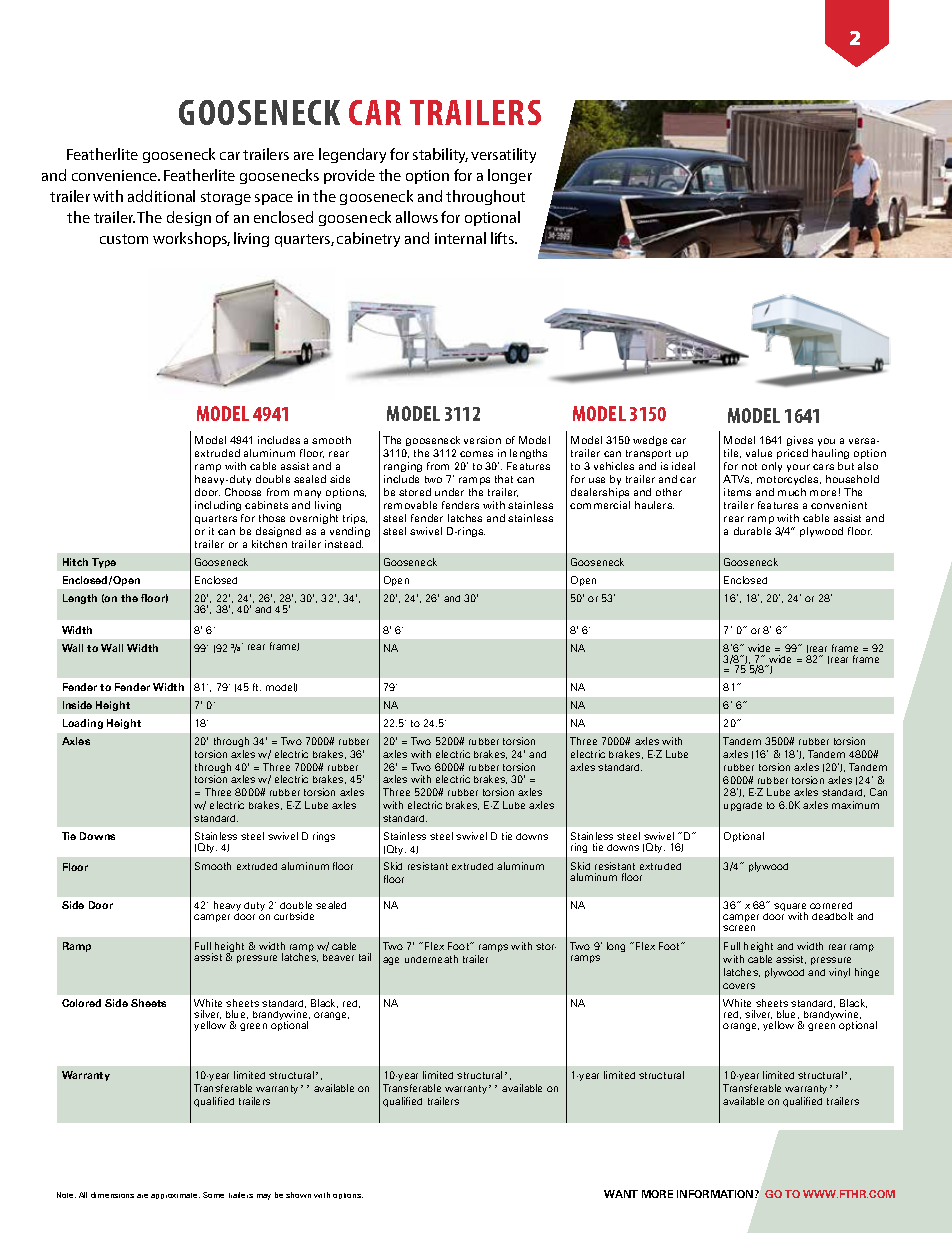  Describe the element at coordinates (83, 724) in the screenshot. I see `Loading` at that location.
